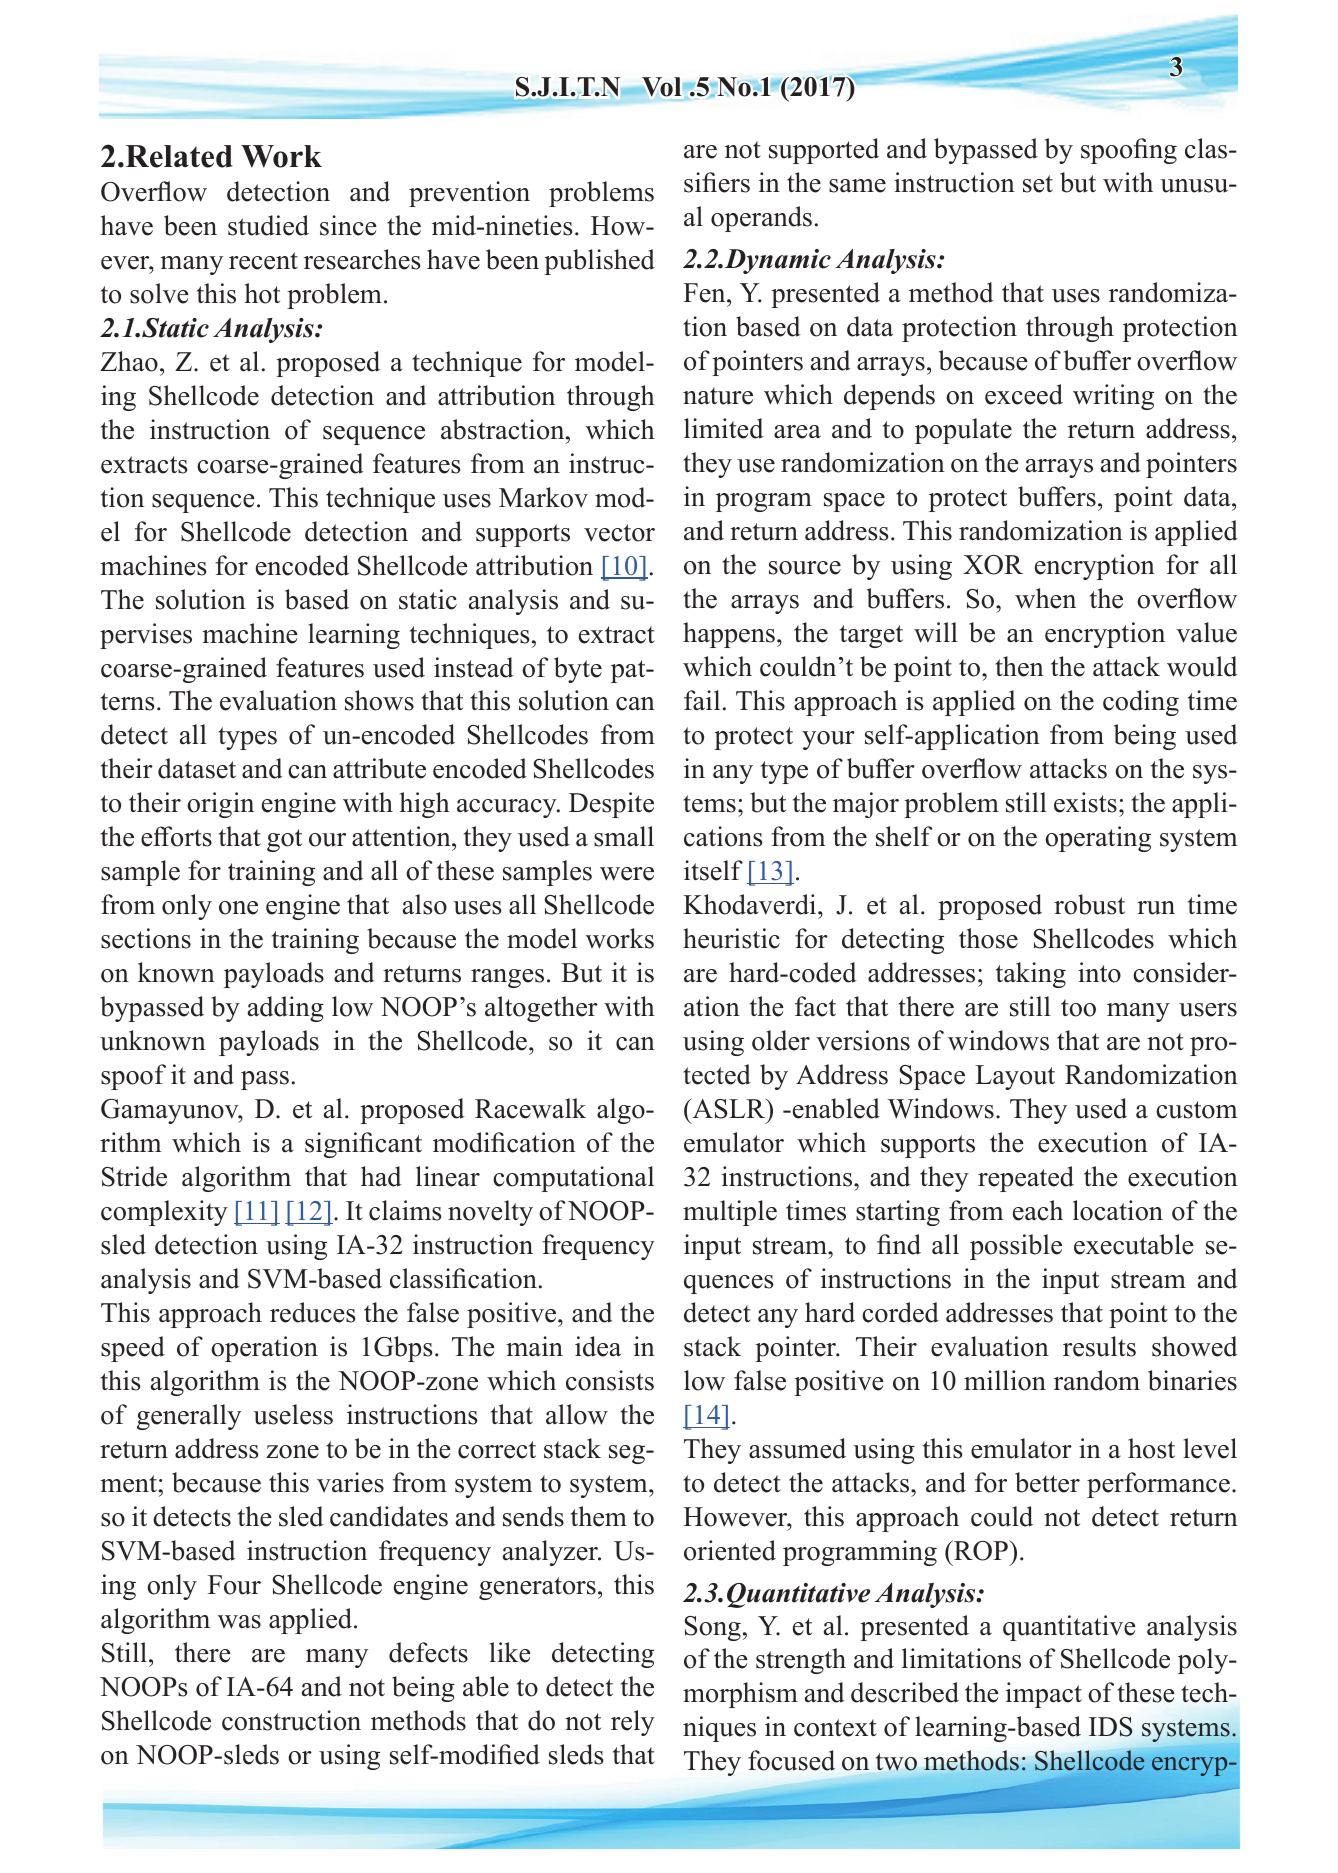  Describe the element at coordinates (1113, 397) in the image. I see `writing` at that location.
